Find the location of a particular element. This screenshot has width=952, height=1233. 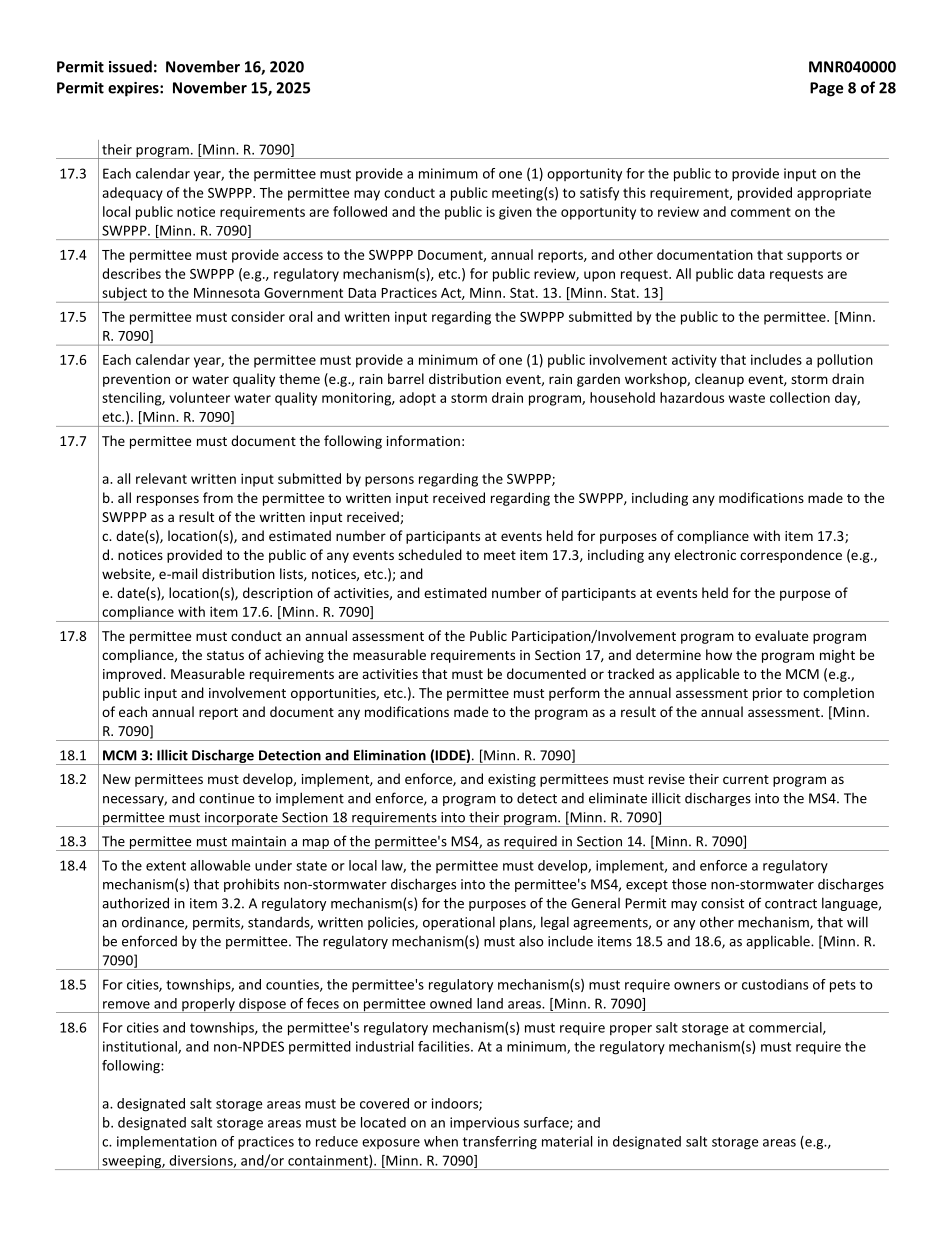

scheduled is located at coordinates (430, 554).
